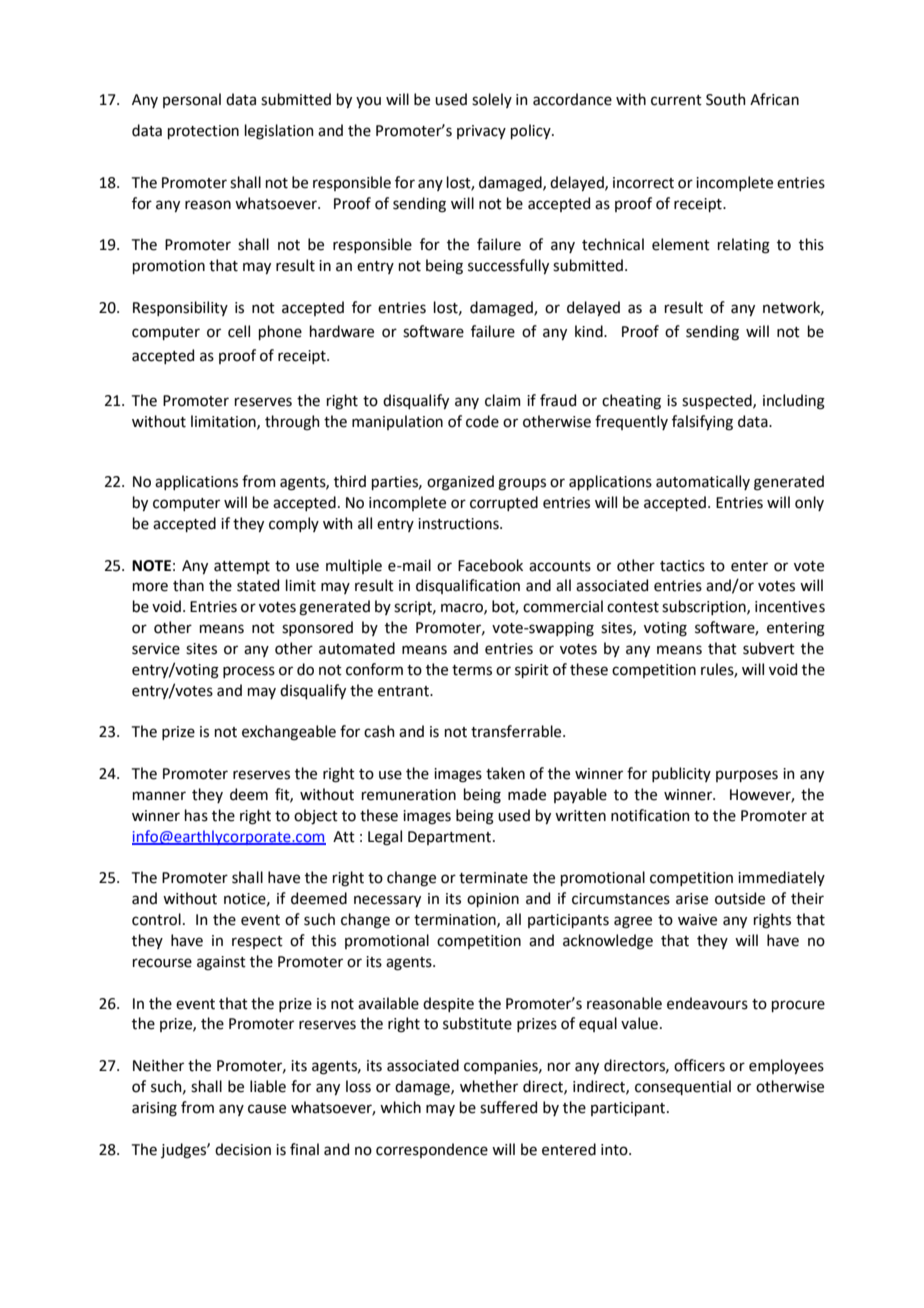 This page has height=1308, width=924. What do you see at coordinates (481, 132) in the page?
I see `privacy` at bounding box center [481, 132].
